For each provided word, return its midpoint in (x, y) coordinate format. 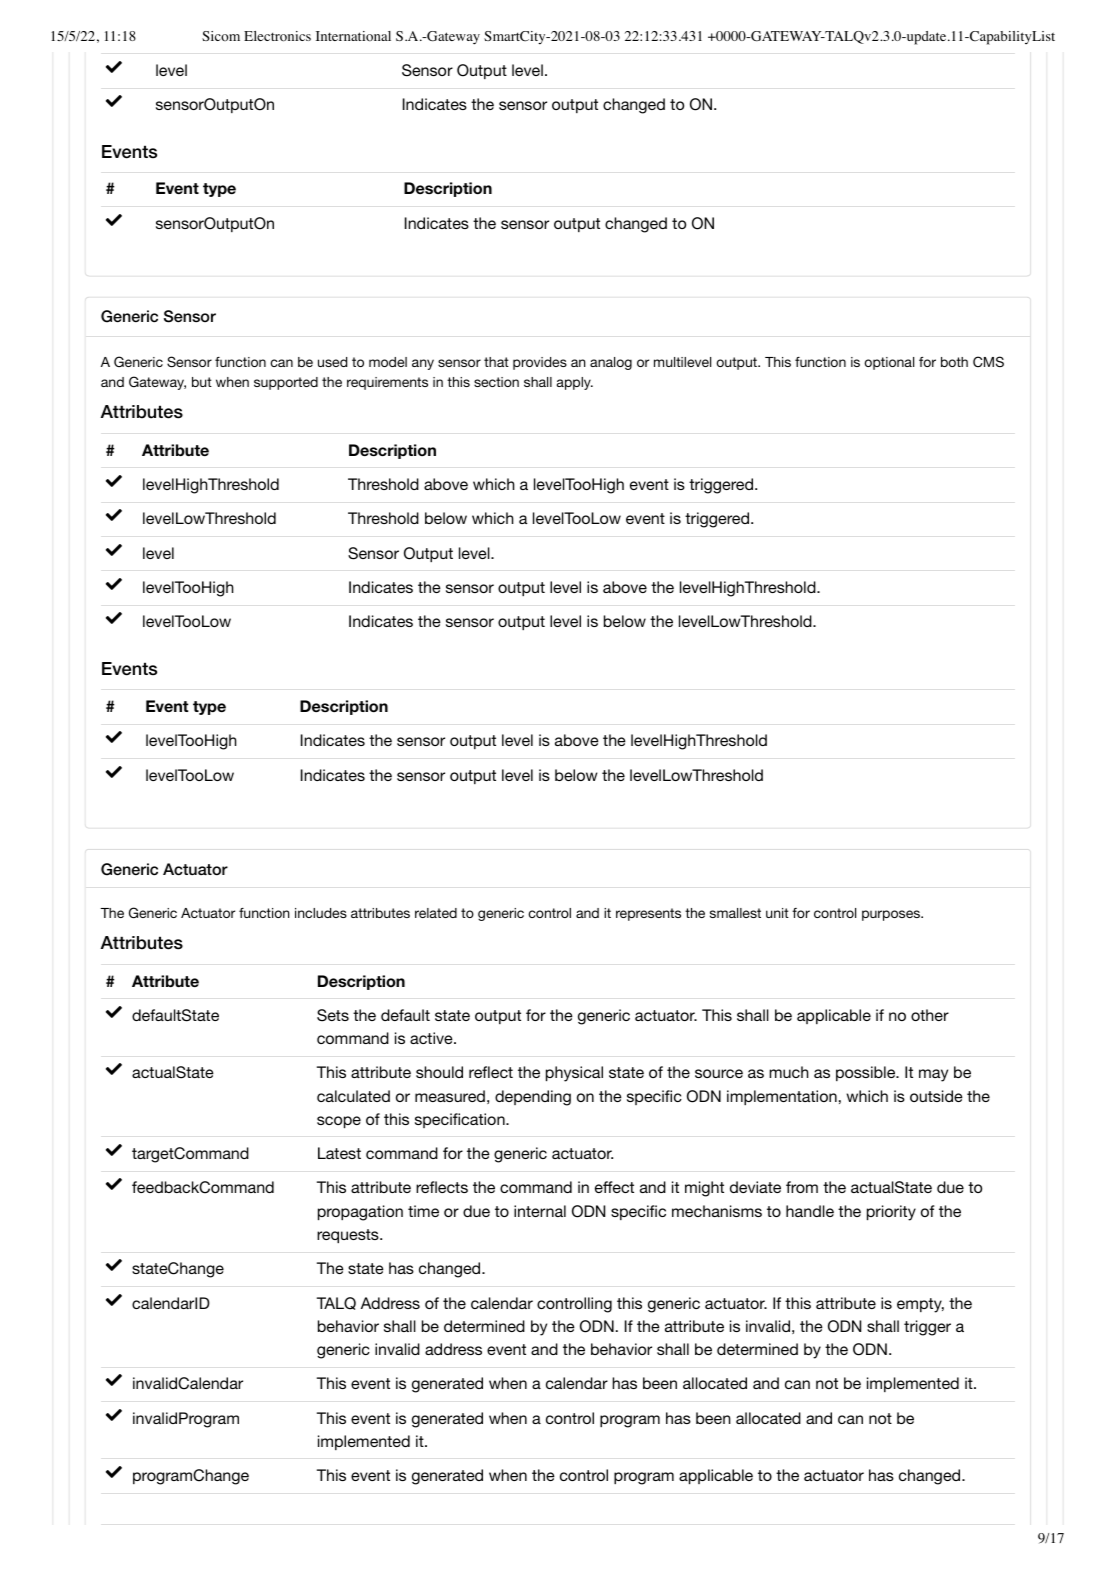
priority (891, 1213)
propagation (360, 1213)
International (353, 36)
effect (614, 1187)
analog (611, 363)
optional (889, 363)
